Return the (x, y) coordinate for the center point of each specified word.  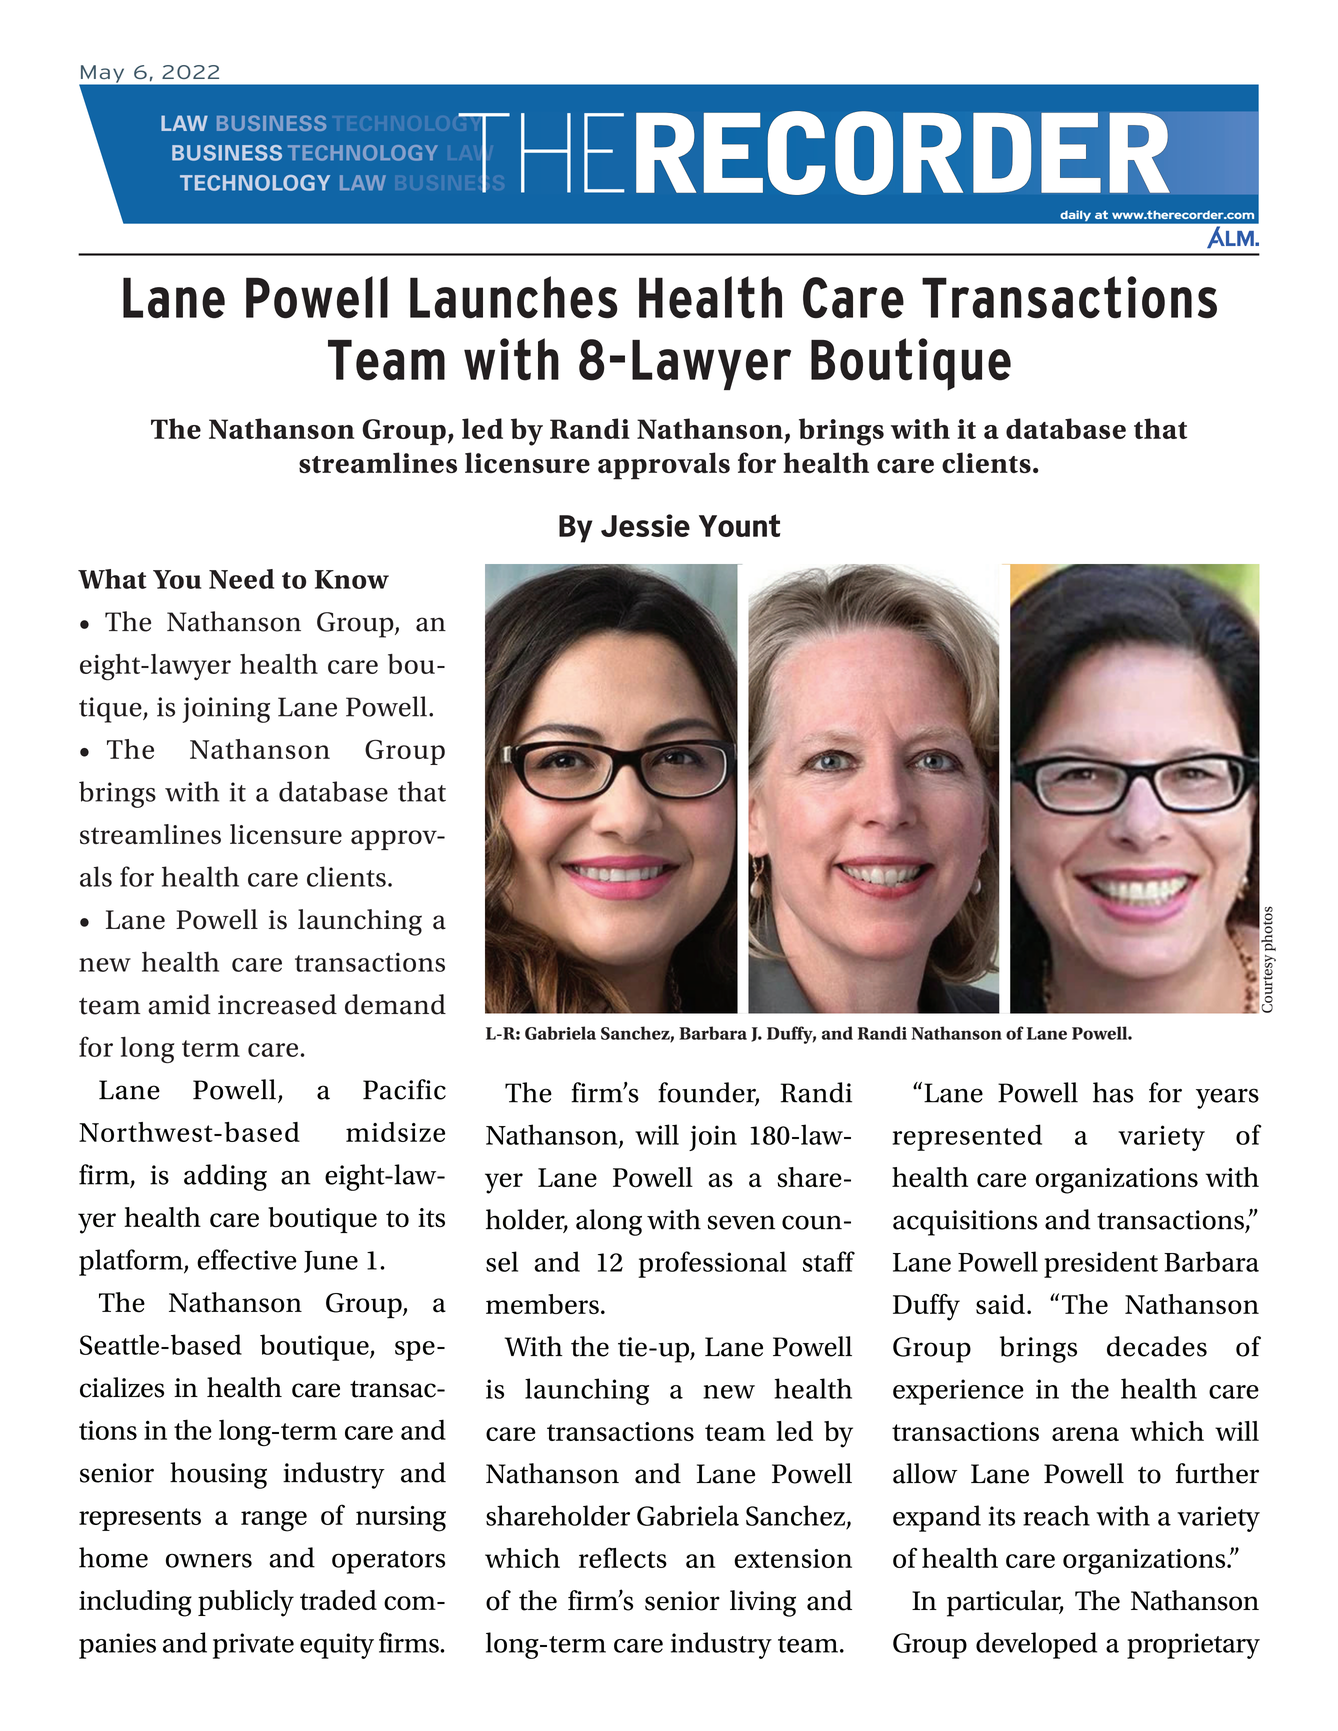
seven (741, 1222)
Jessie (645, 525)
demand (395, 1004)
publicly (246, 1603)
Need (241, 579)
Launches (514, 297)
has (1113, 1092)
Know (352, 579)
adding (225, 1177)
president (1101, 1264)
